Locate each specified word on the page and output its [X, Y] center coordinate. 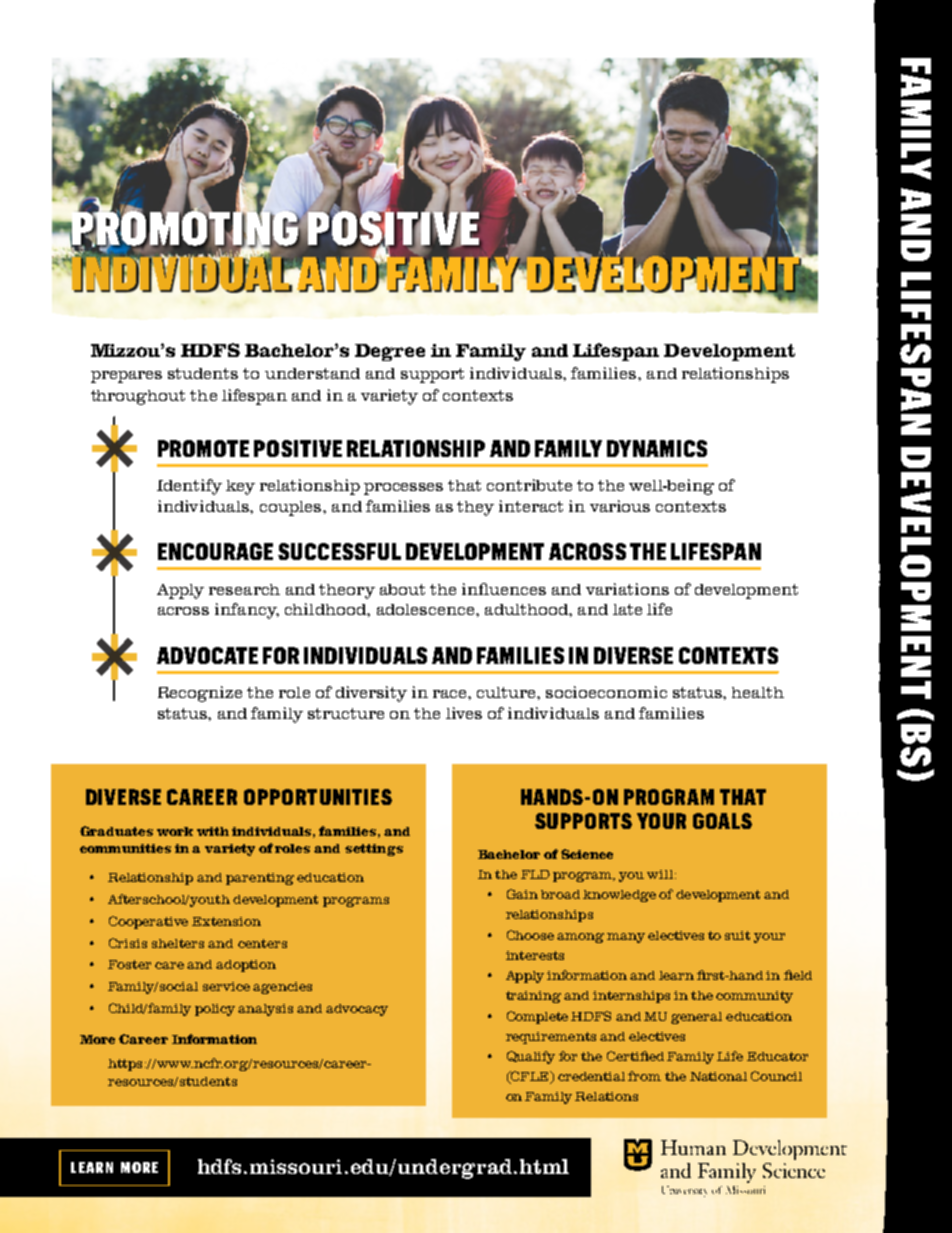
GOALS [722, 821]
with [213, 831]
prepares [126, 377]
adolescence [427, 609]
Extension [226, 921]
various [620, 506]
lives [464, 713]
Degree [390, 352]
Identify [189, 487]
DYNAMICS [657, 448]
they [475, 508]
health [758, 692]
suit [737, 935]
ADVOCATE [207, 655]
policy [215, 1010]
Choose [530, 935]
